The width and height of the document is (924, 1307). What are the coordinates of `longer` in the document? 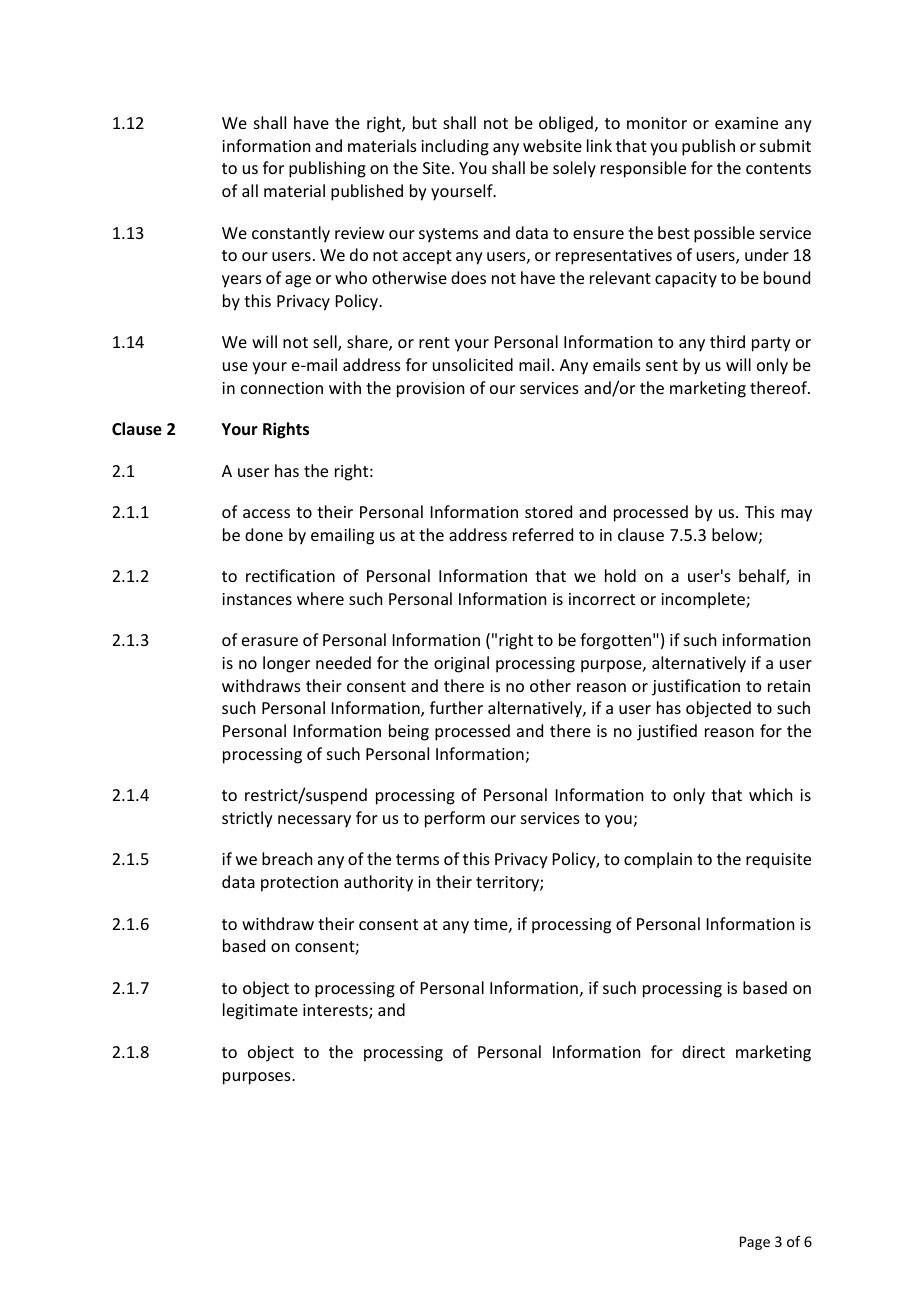 It's located at (286, 664).
